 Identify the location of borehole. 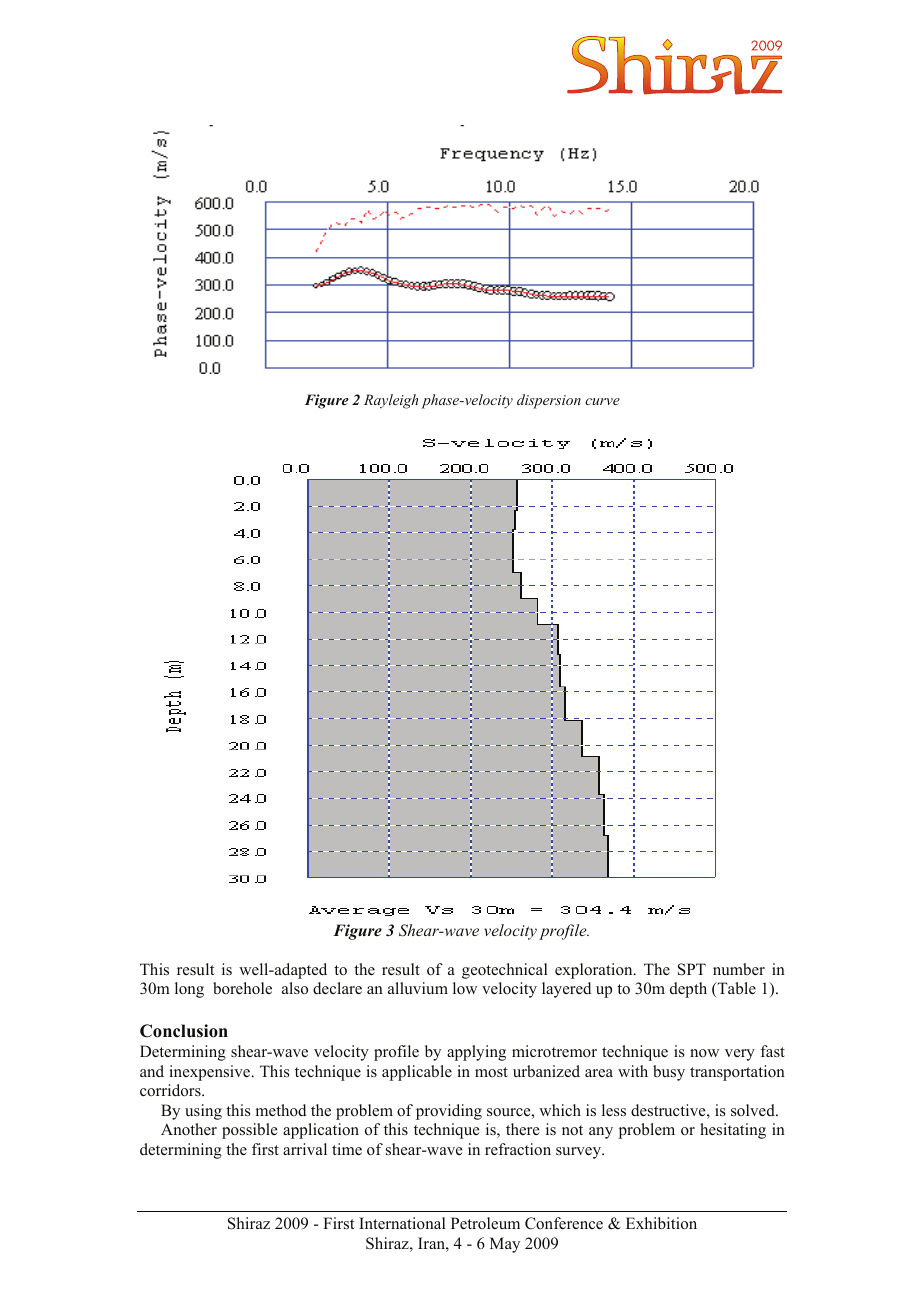
(242, 988).
